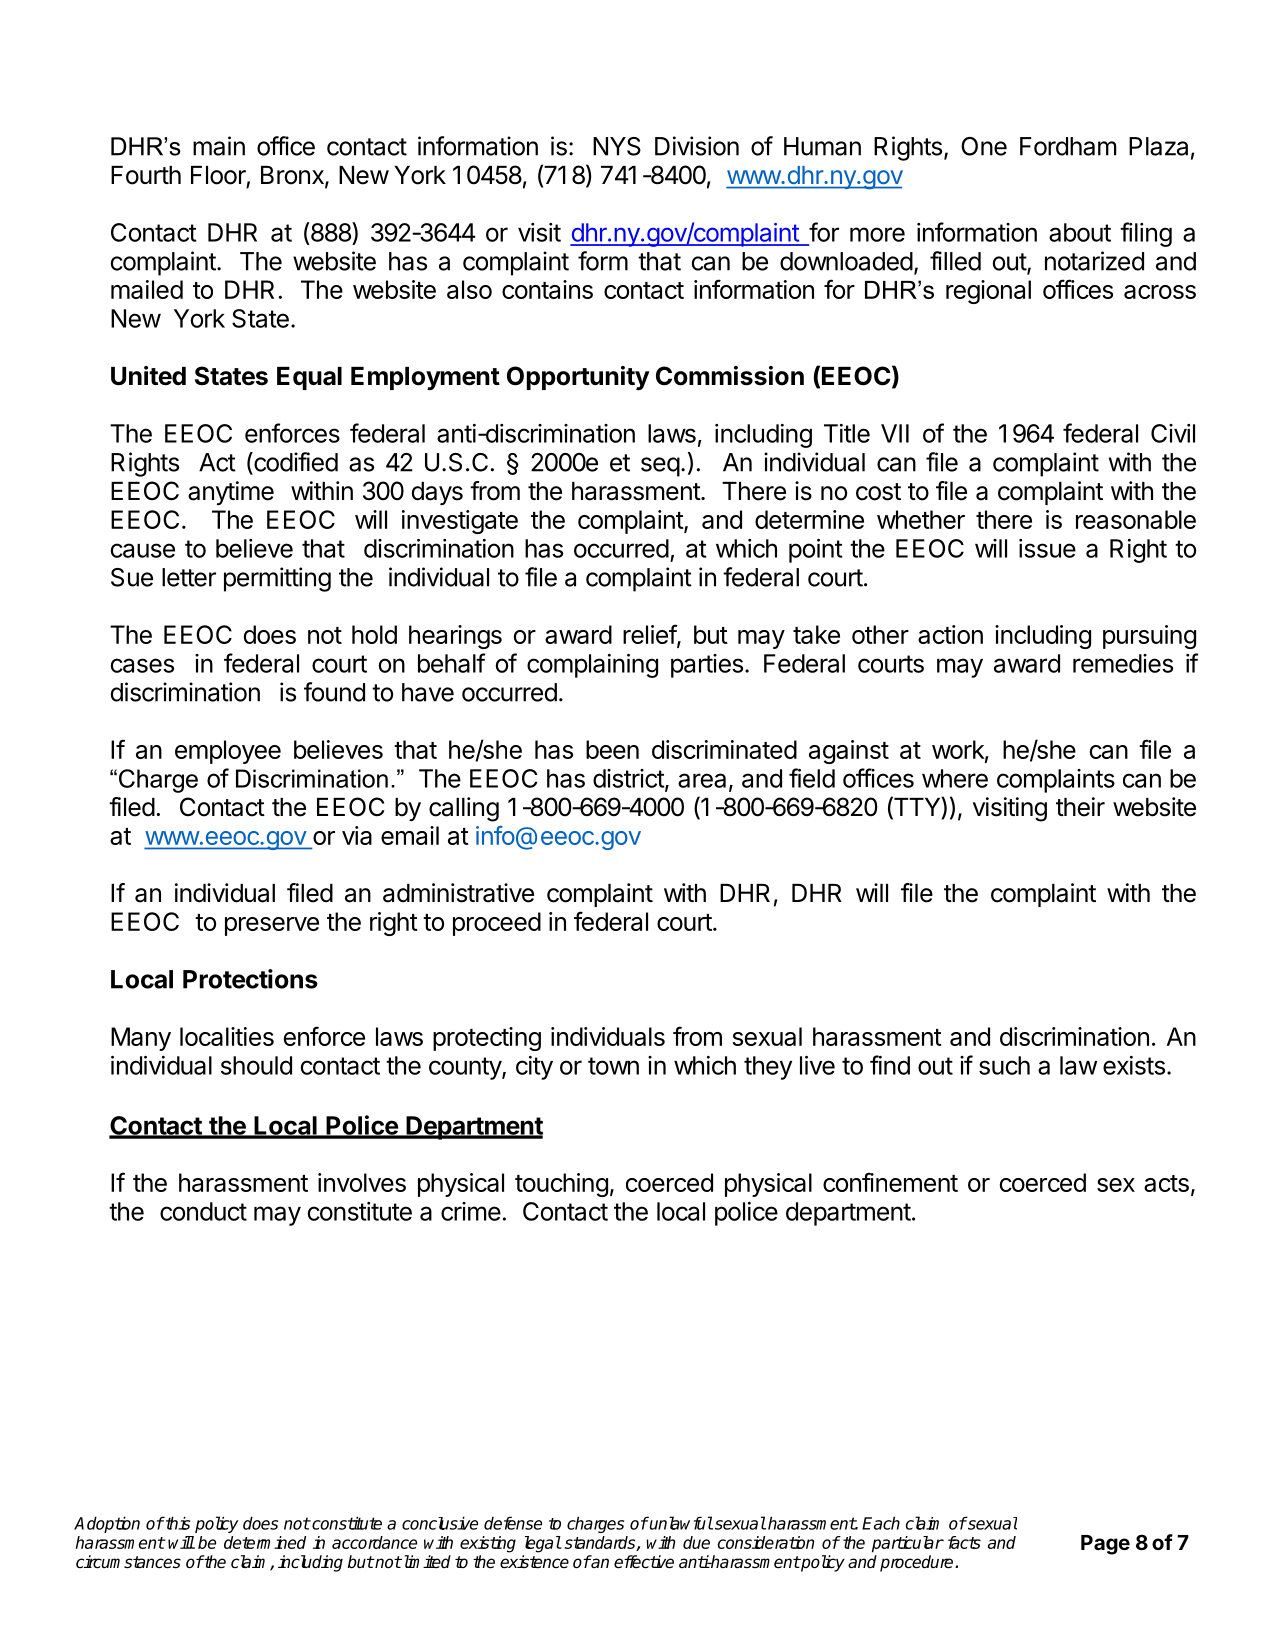  Describe the element at coordinates (128, 1562) in the screenshot. I see `circumstances` at that location.
